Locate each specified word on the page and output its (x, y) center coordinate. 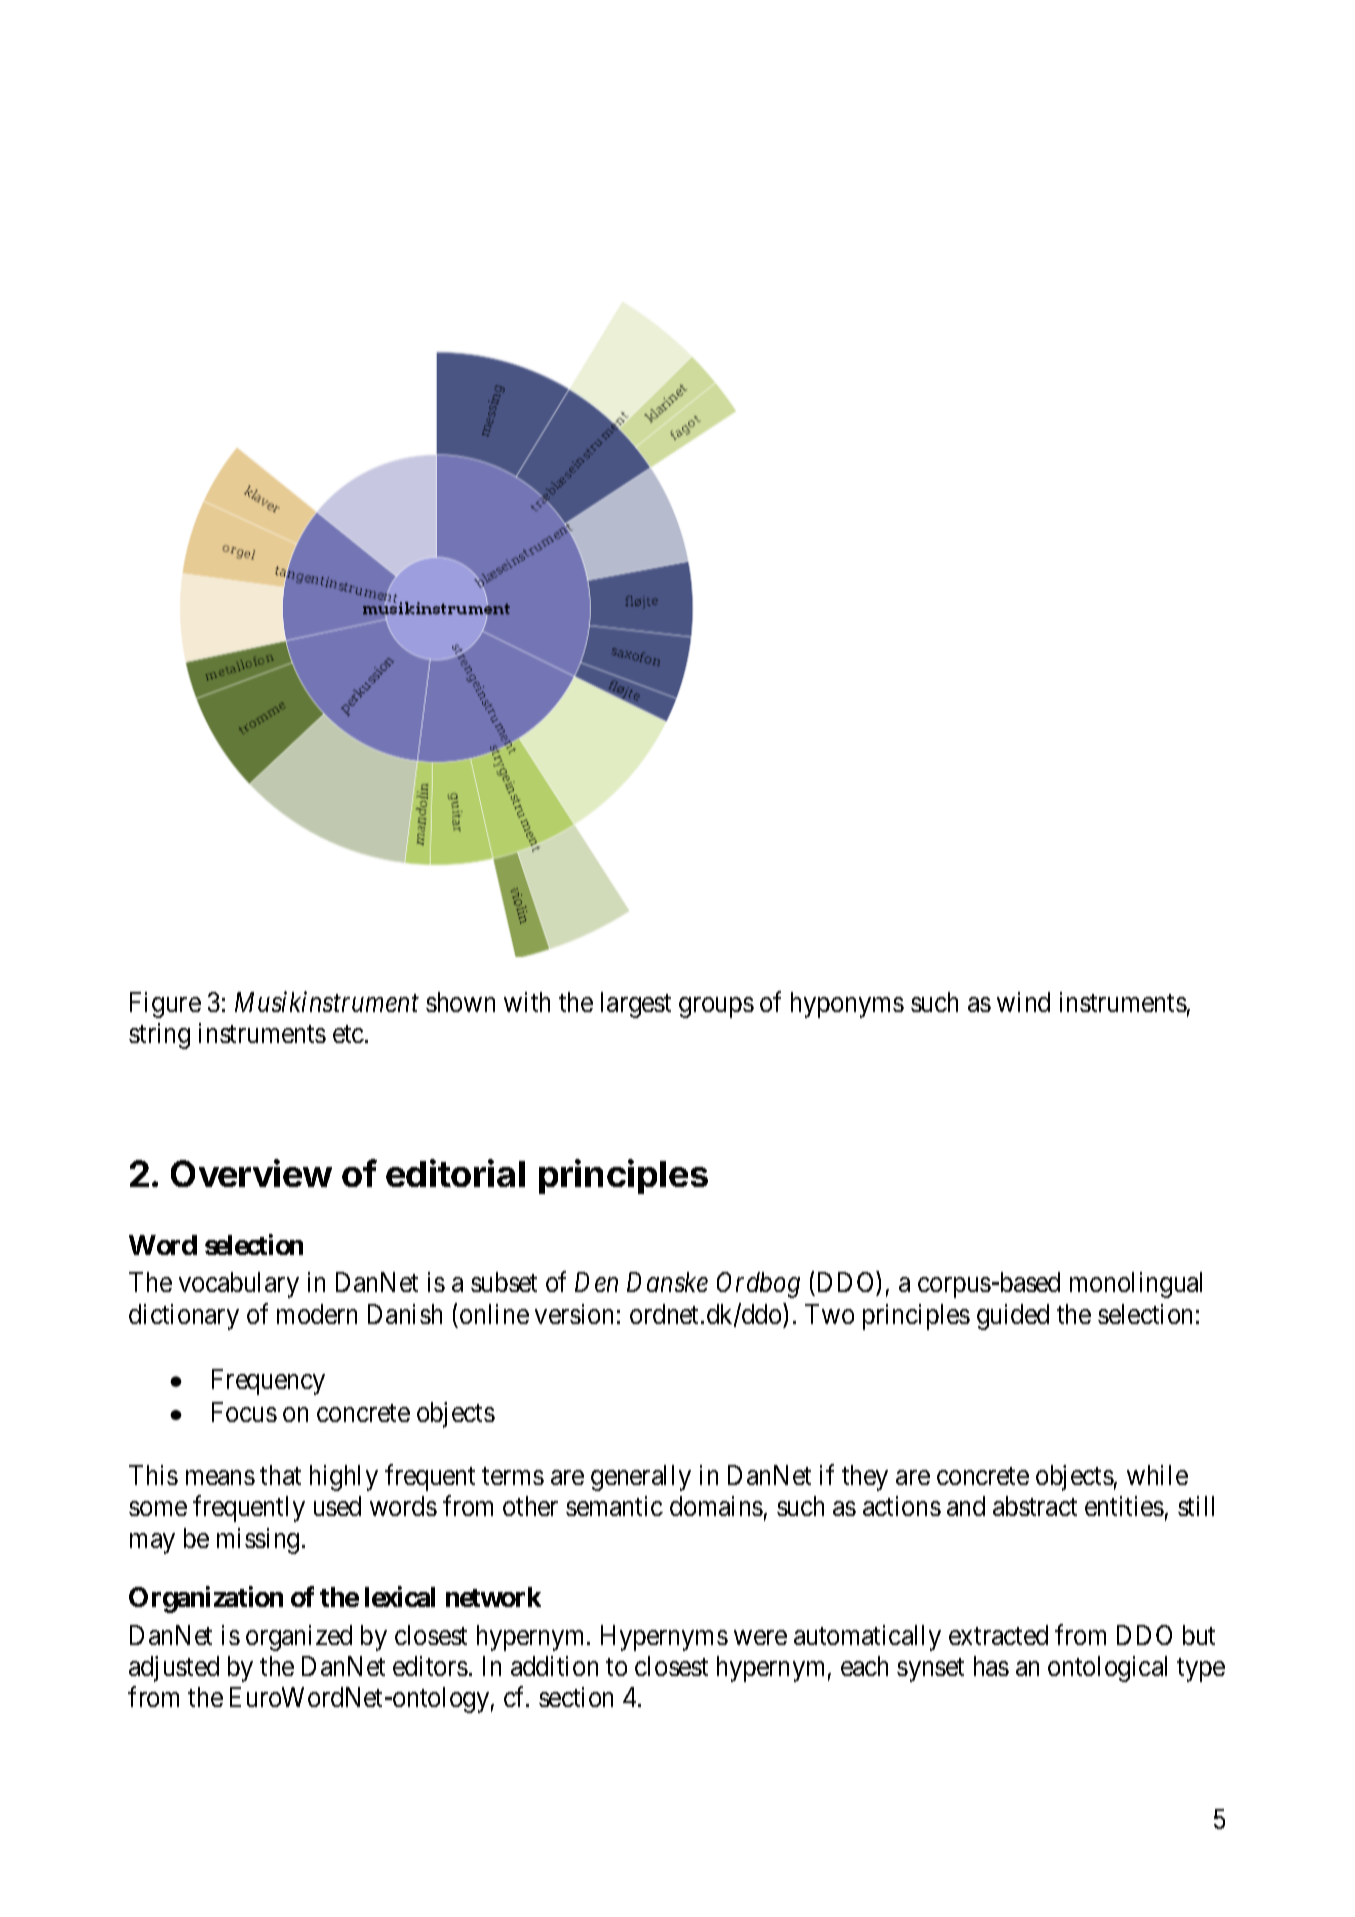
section (576, 1697)
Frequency (268, 1382)
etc (349, 1034)
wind (1023, 1002)
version (574, 1314)
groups (716, 1007)
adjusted (174, 1669)
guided (1013, 1317)
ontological (1107, 1669)
